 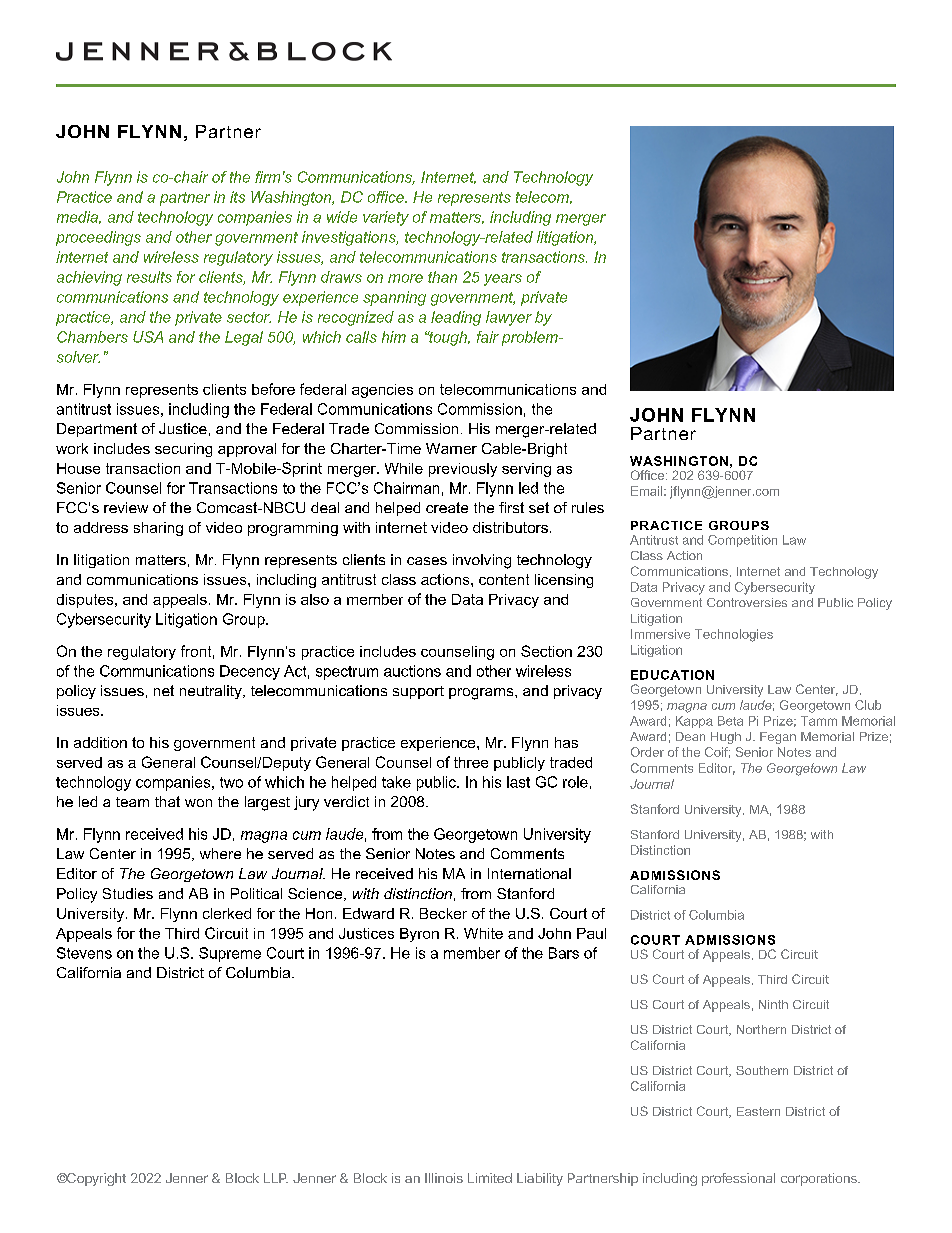 What do you see at coordinates (504, 579) in the image?
I see `content` at bounding box center [504, 579].
